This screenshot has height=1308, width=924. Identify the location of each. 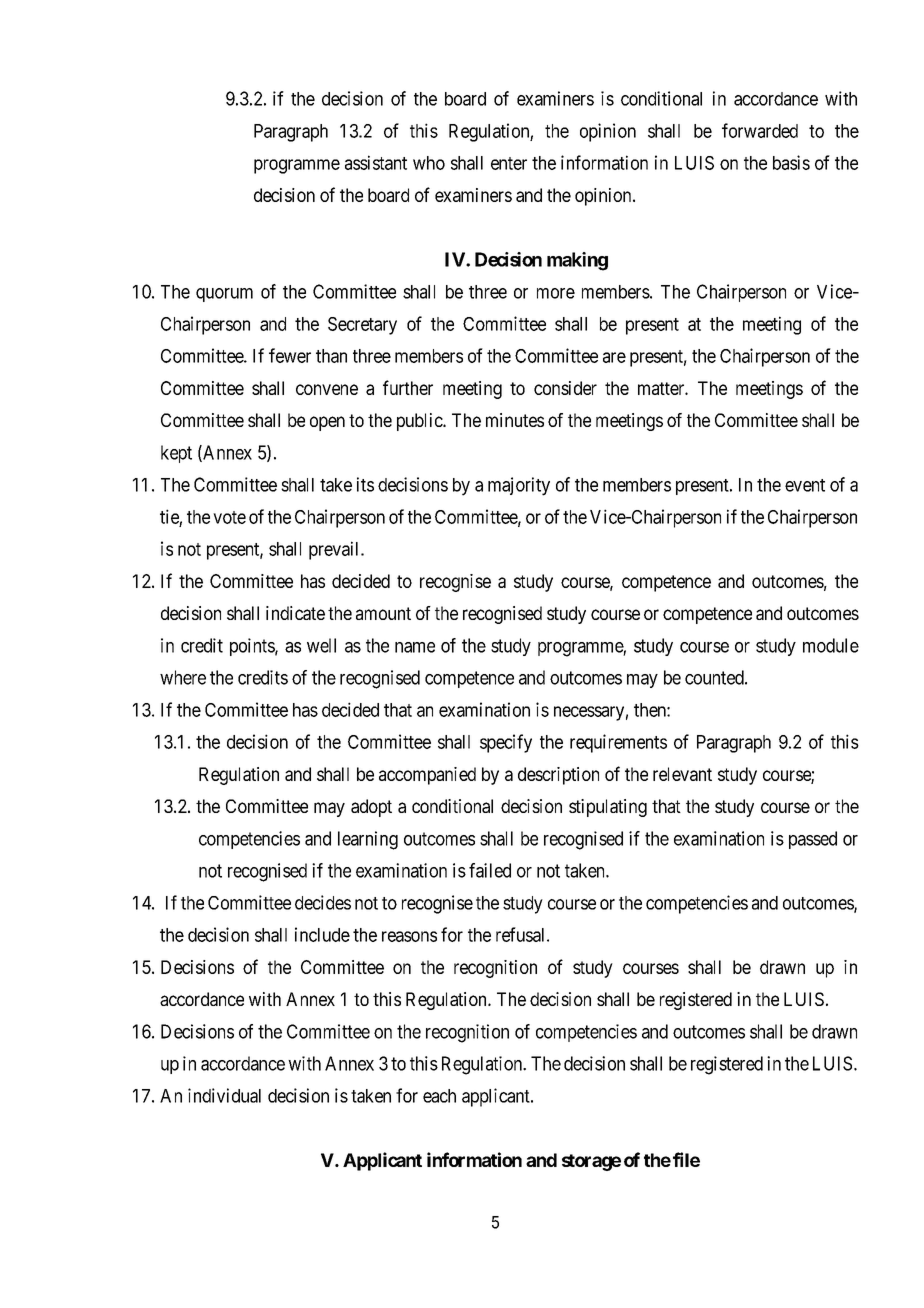
(439, 1096).
